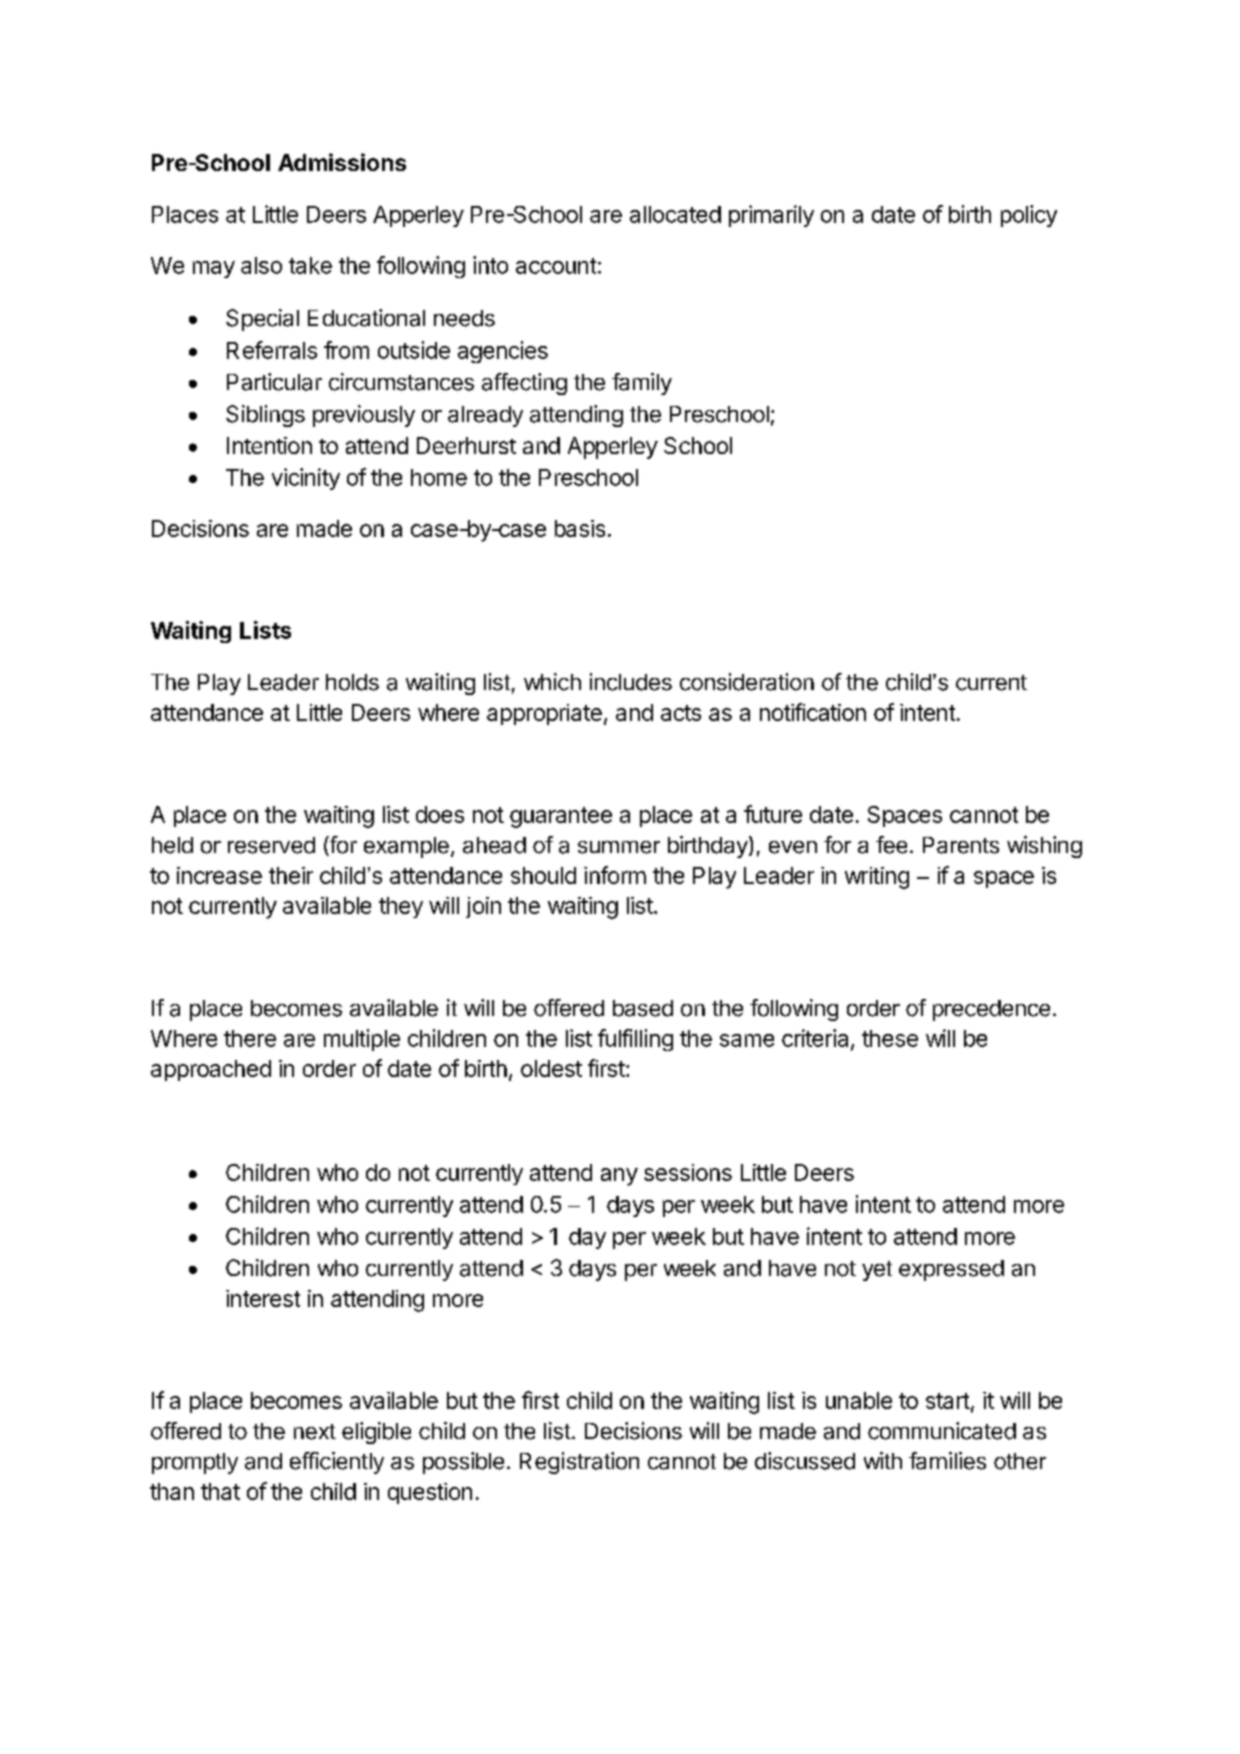 The height and width of the document is (1754, 1240). Describe the element at coordinates (250, 1038) in the document. I see `there` at that location.
